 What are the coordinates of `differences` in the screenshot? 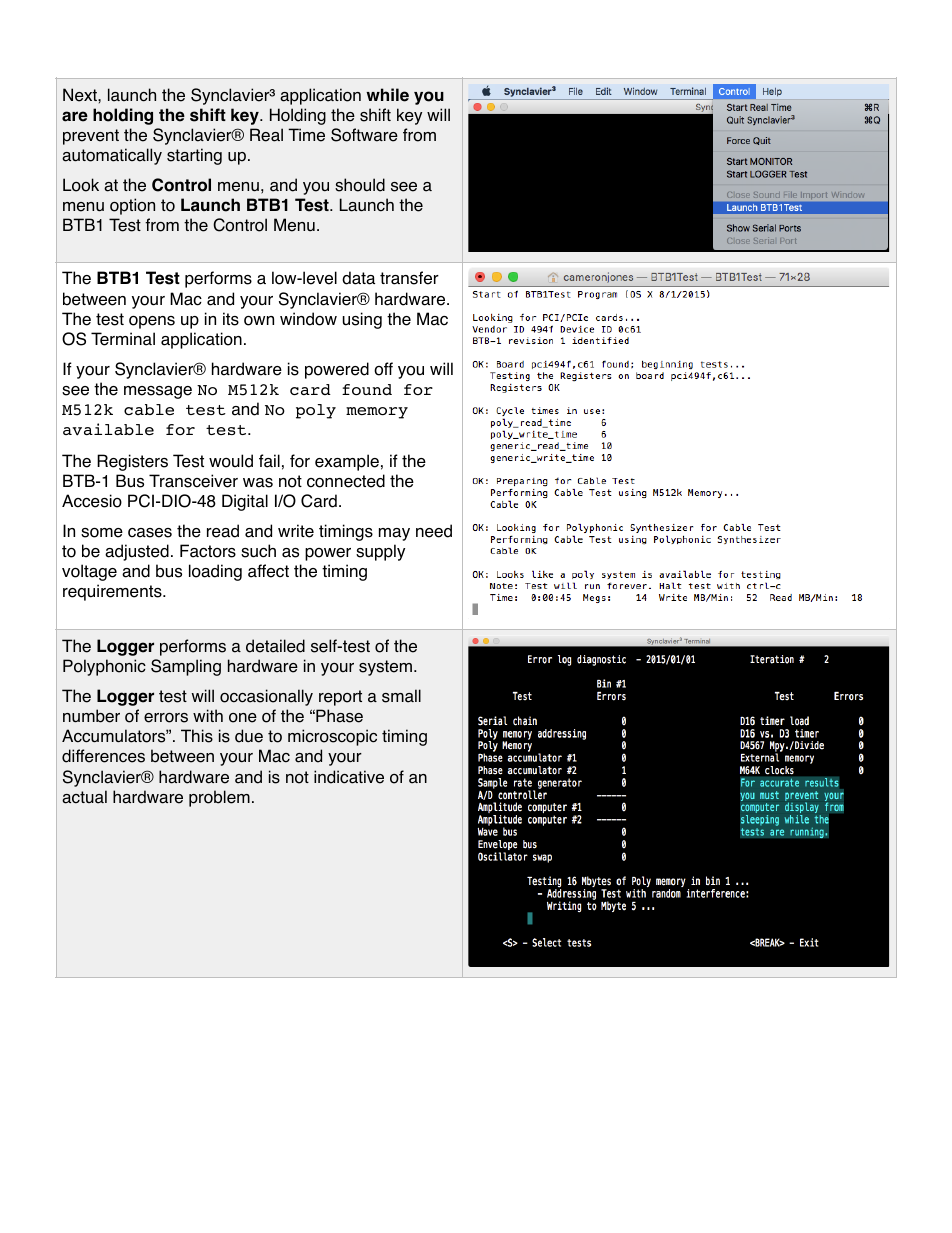 It's located at (103, 756).
